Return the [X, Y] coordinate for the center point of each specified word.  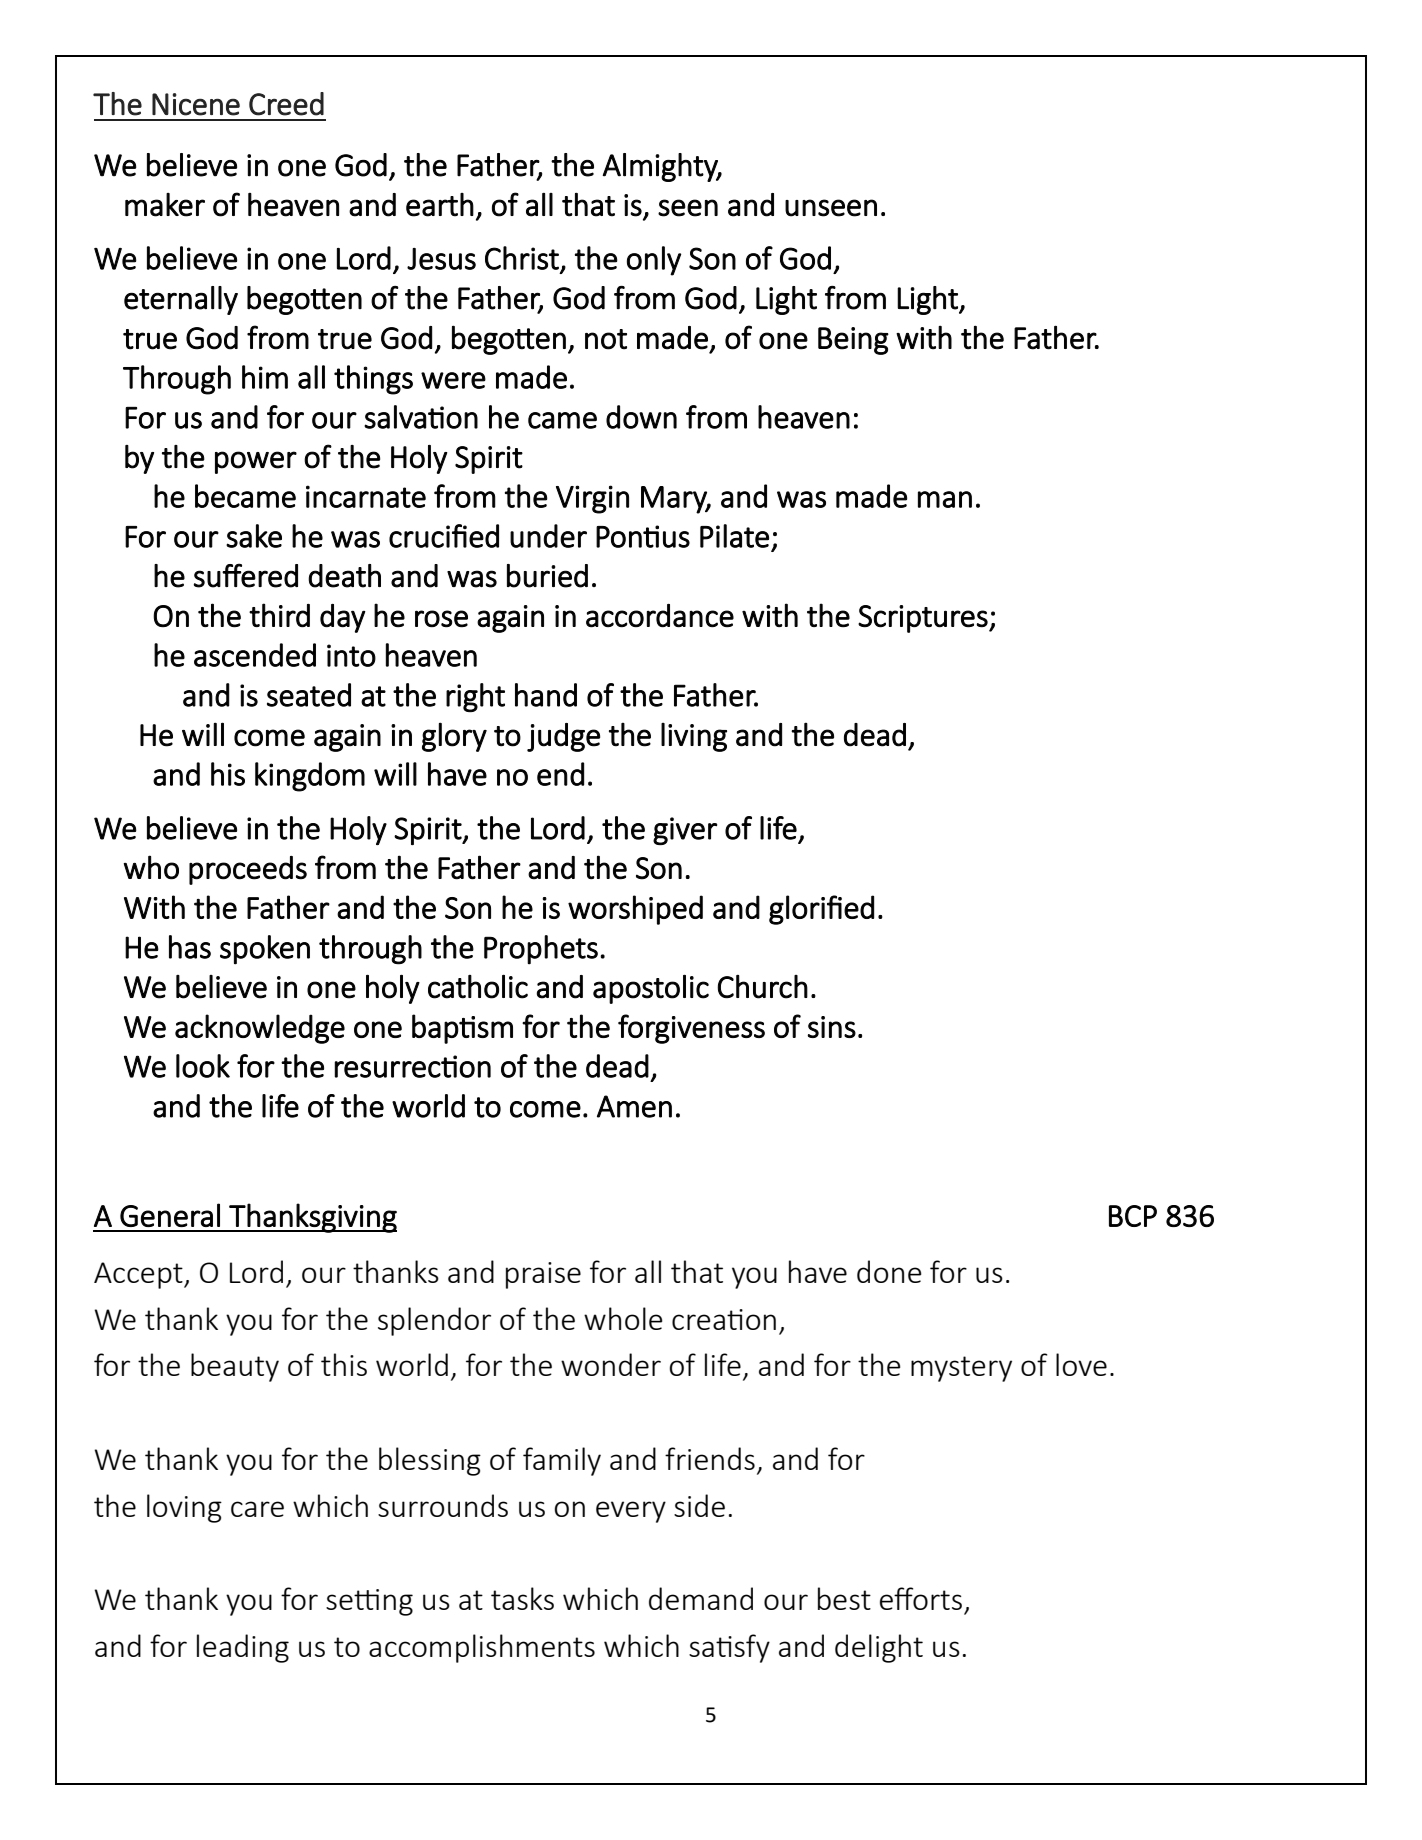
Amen [634, 1106]
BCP [1133, 1216]
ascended [255, 655]
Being [853, 341]
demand [701, 1598]
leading [243, 1648]
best [844, 1598]
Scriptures [924, 619]
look [203, 1066]
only [654, 261]
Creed [286, 104]
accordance [660, 616]
